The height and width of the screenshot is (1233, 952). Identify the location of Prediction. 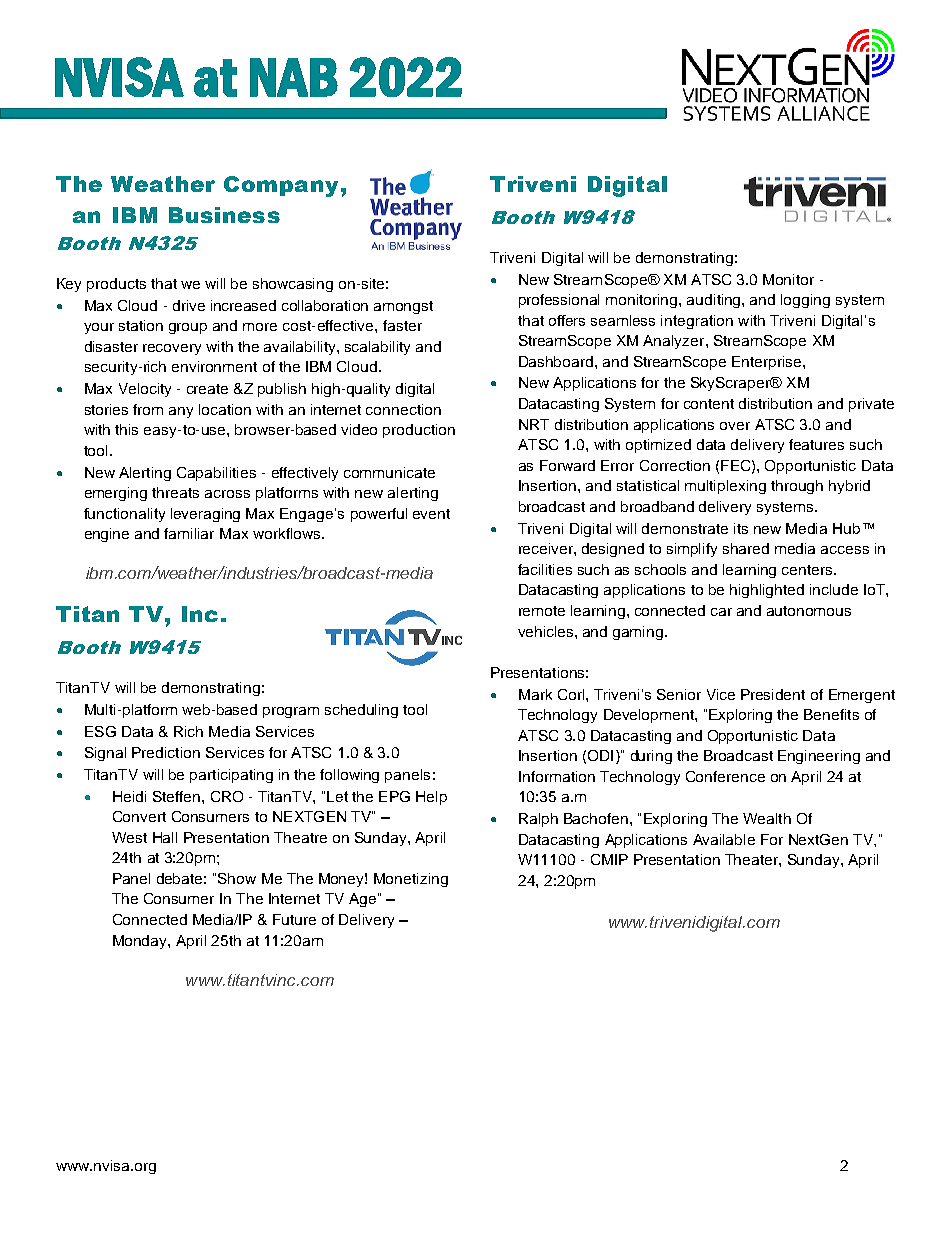
(166, 752).
